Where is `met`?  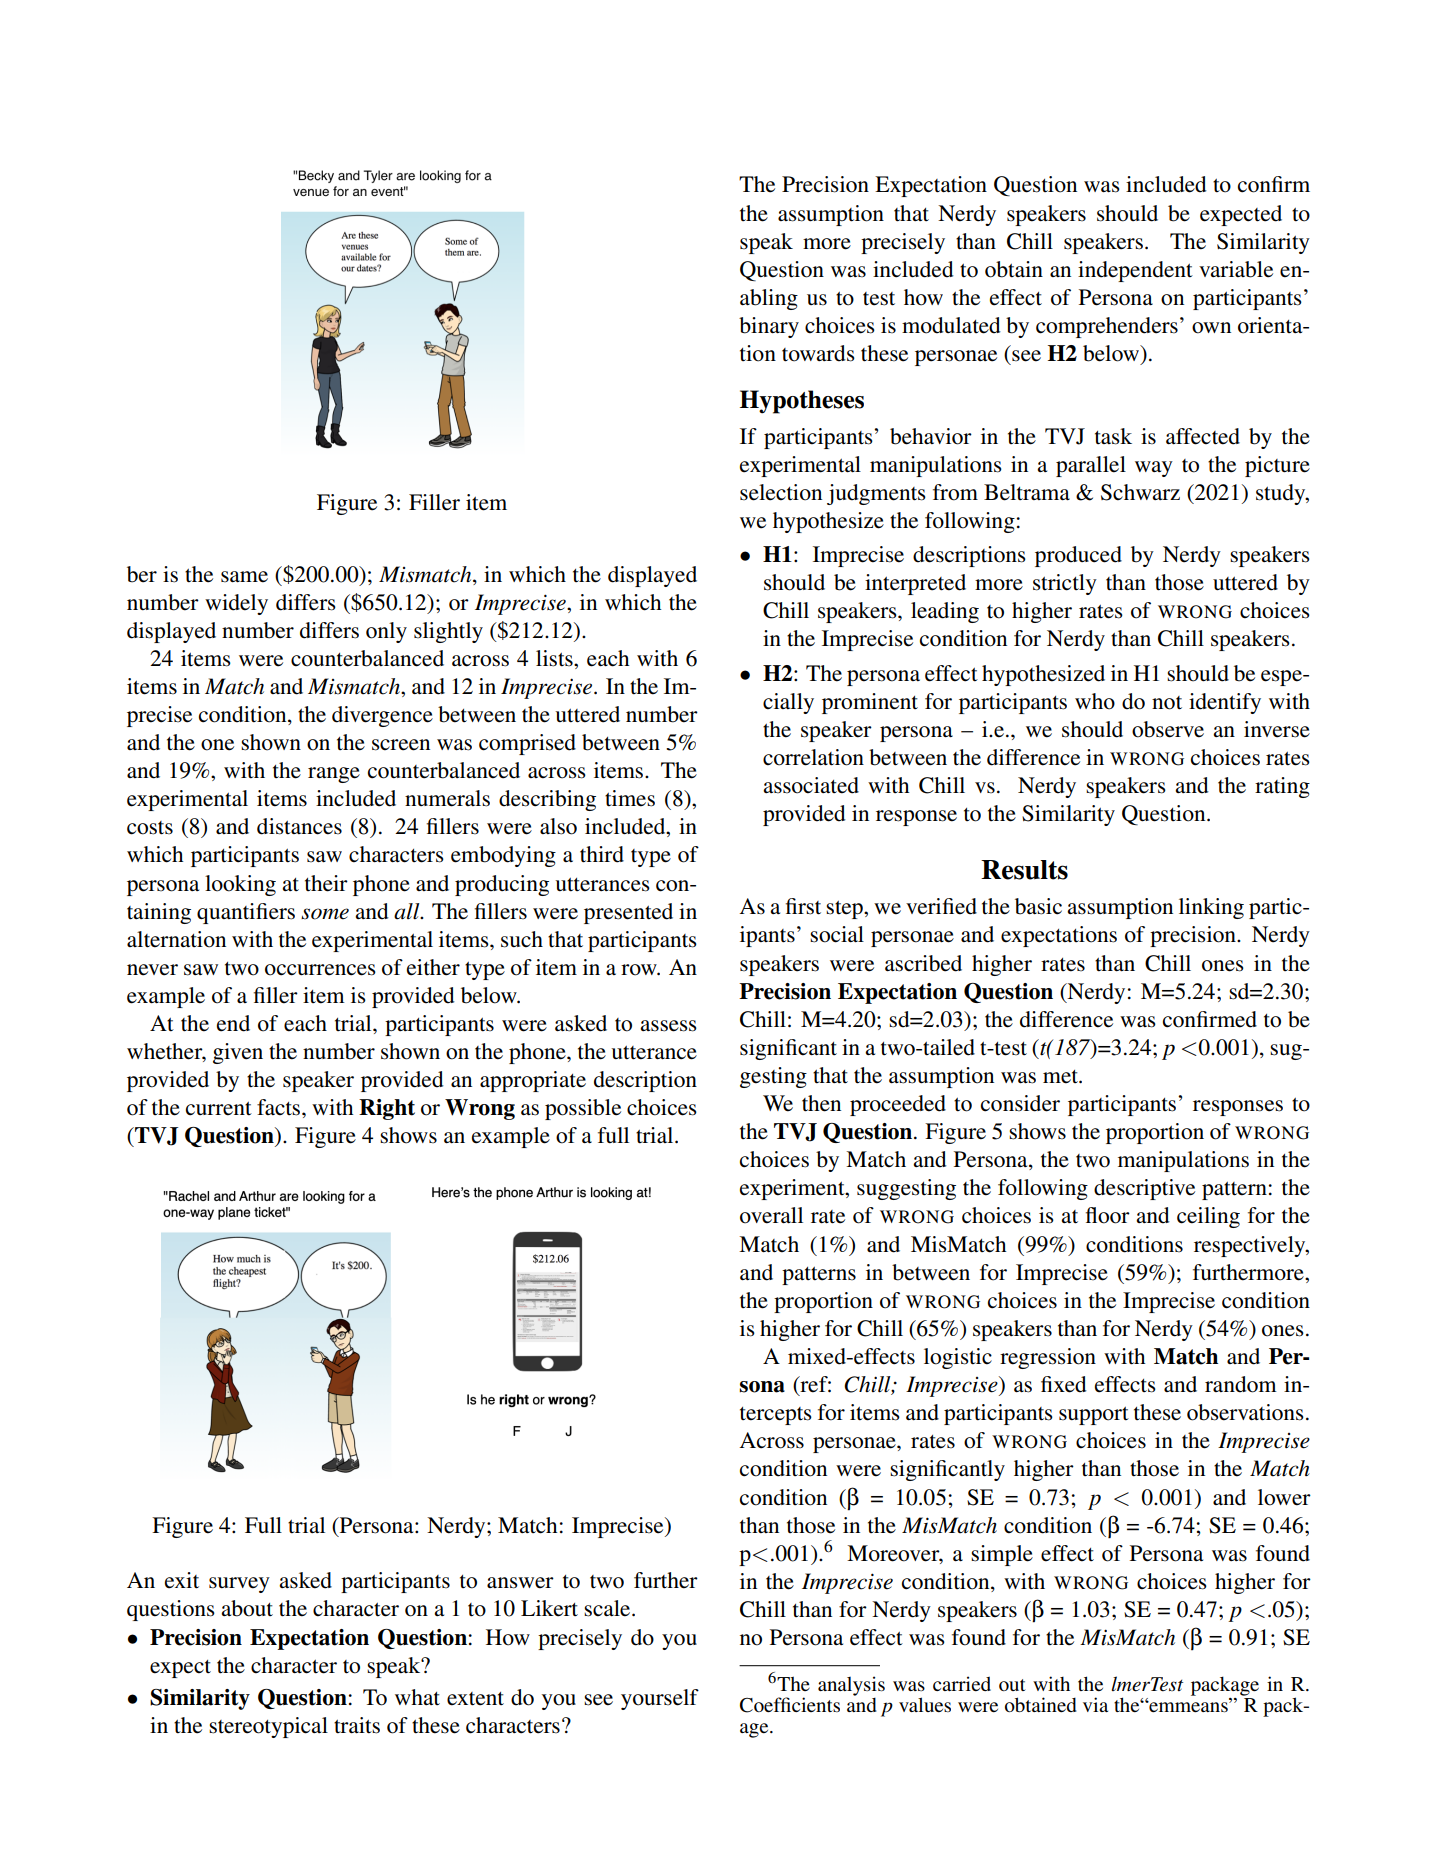
met is located at coordinates (1061, 1077).
